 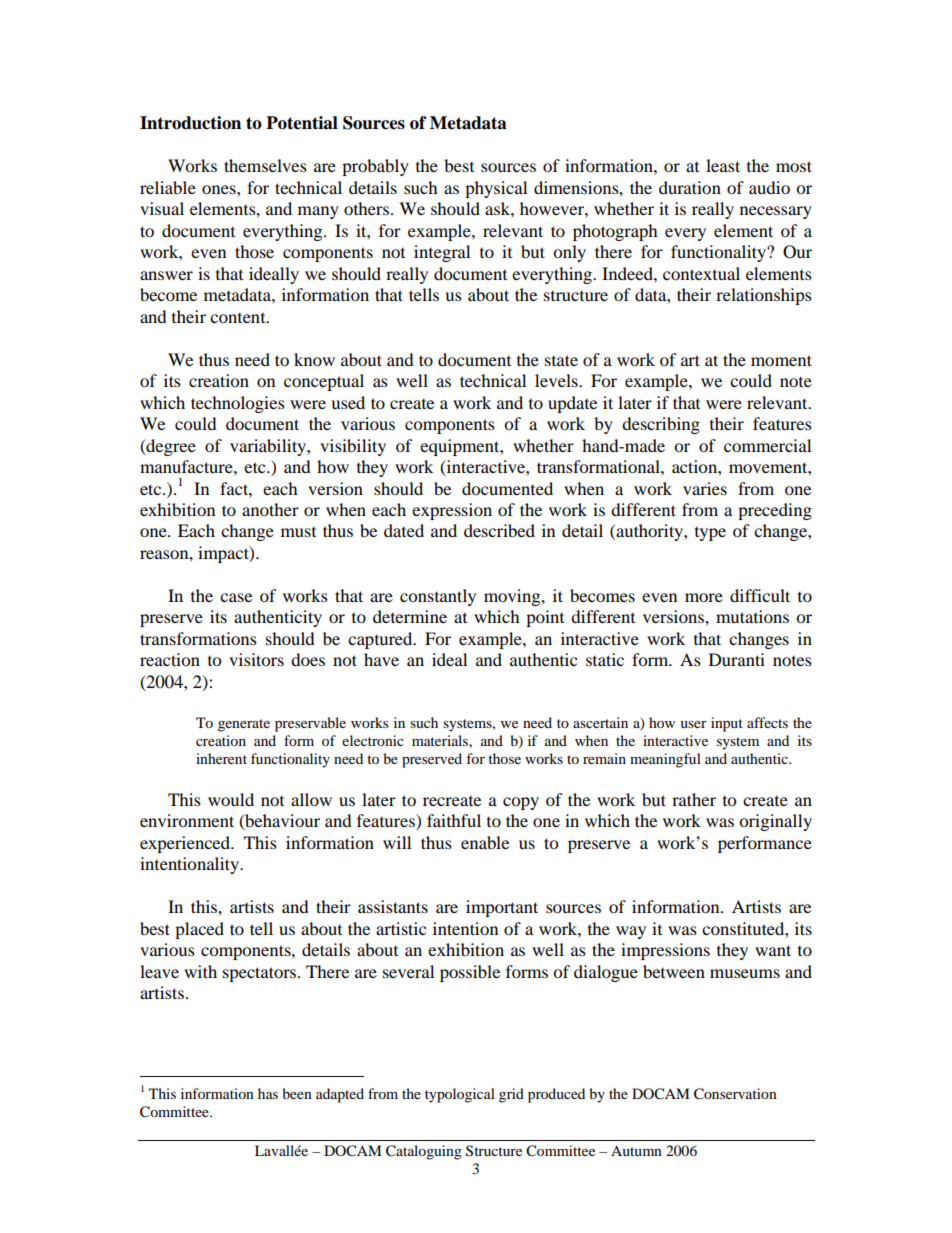 I want to click on themselves, so click(x=265, y=165).
